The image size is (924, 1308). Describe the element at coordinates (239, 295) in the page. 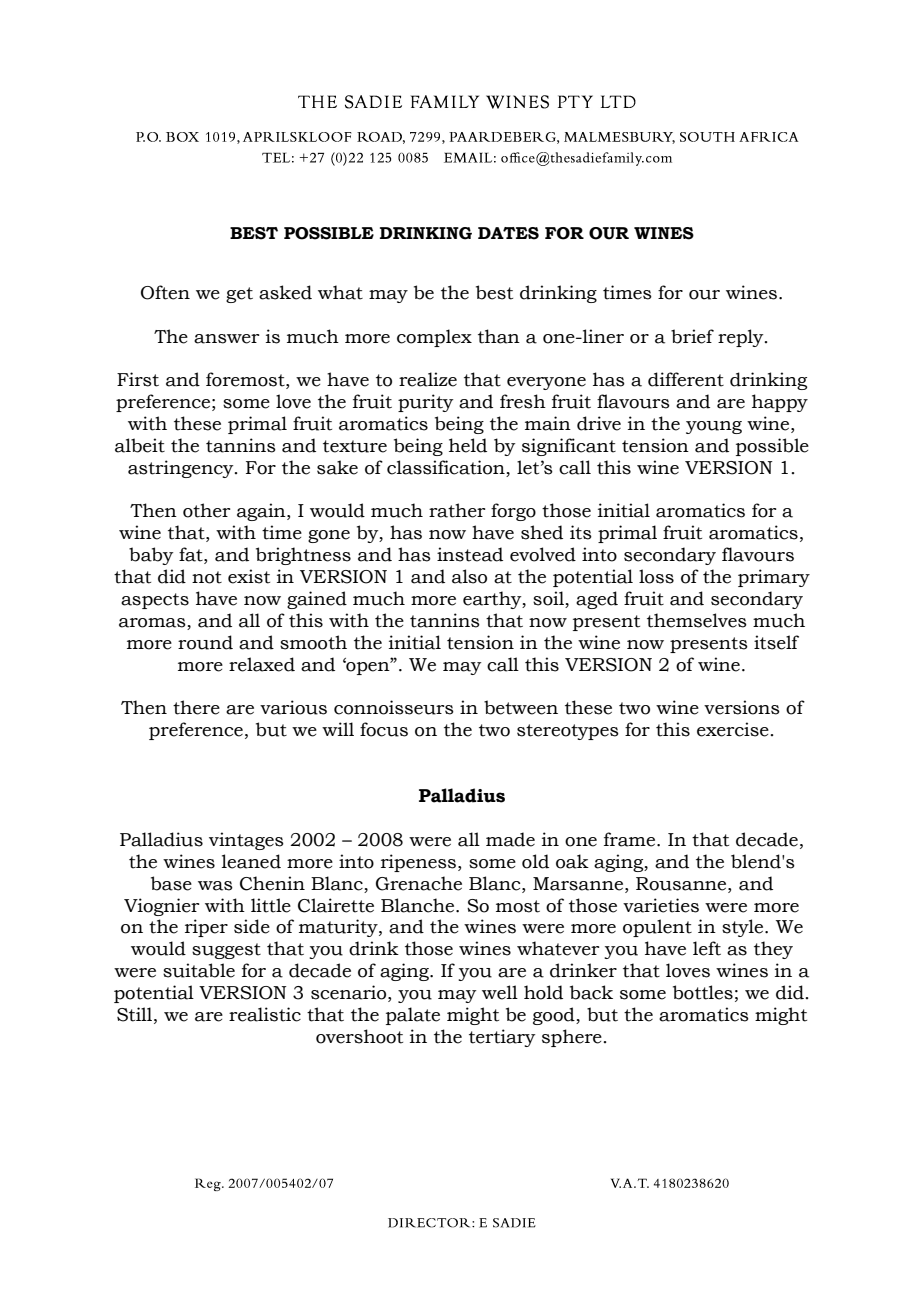

I see `get` at that location.
